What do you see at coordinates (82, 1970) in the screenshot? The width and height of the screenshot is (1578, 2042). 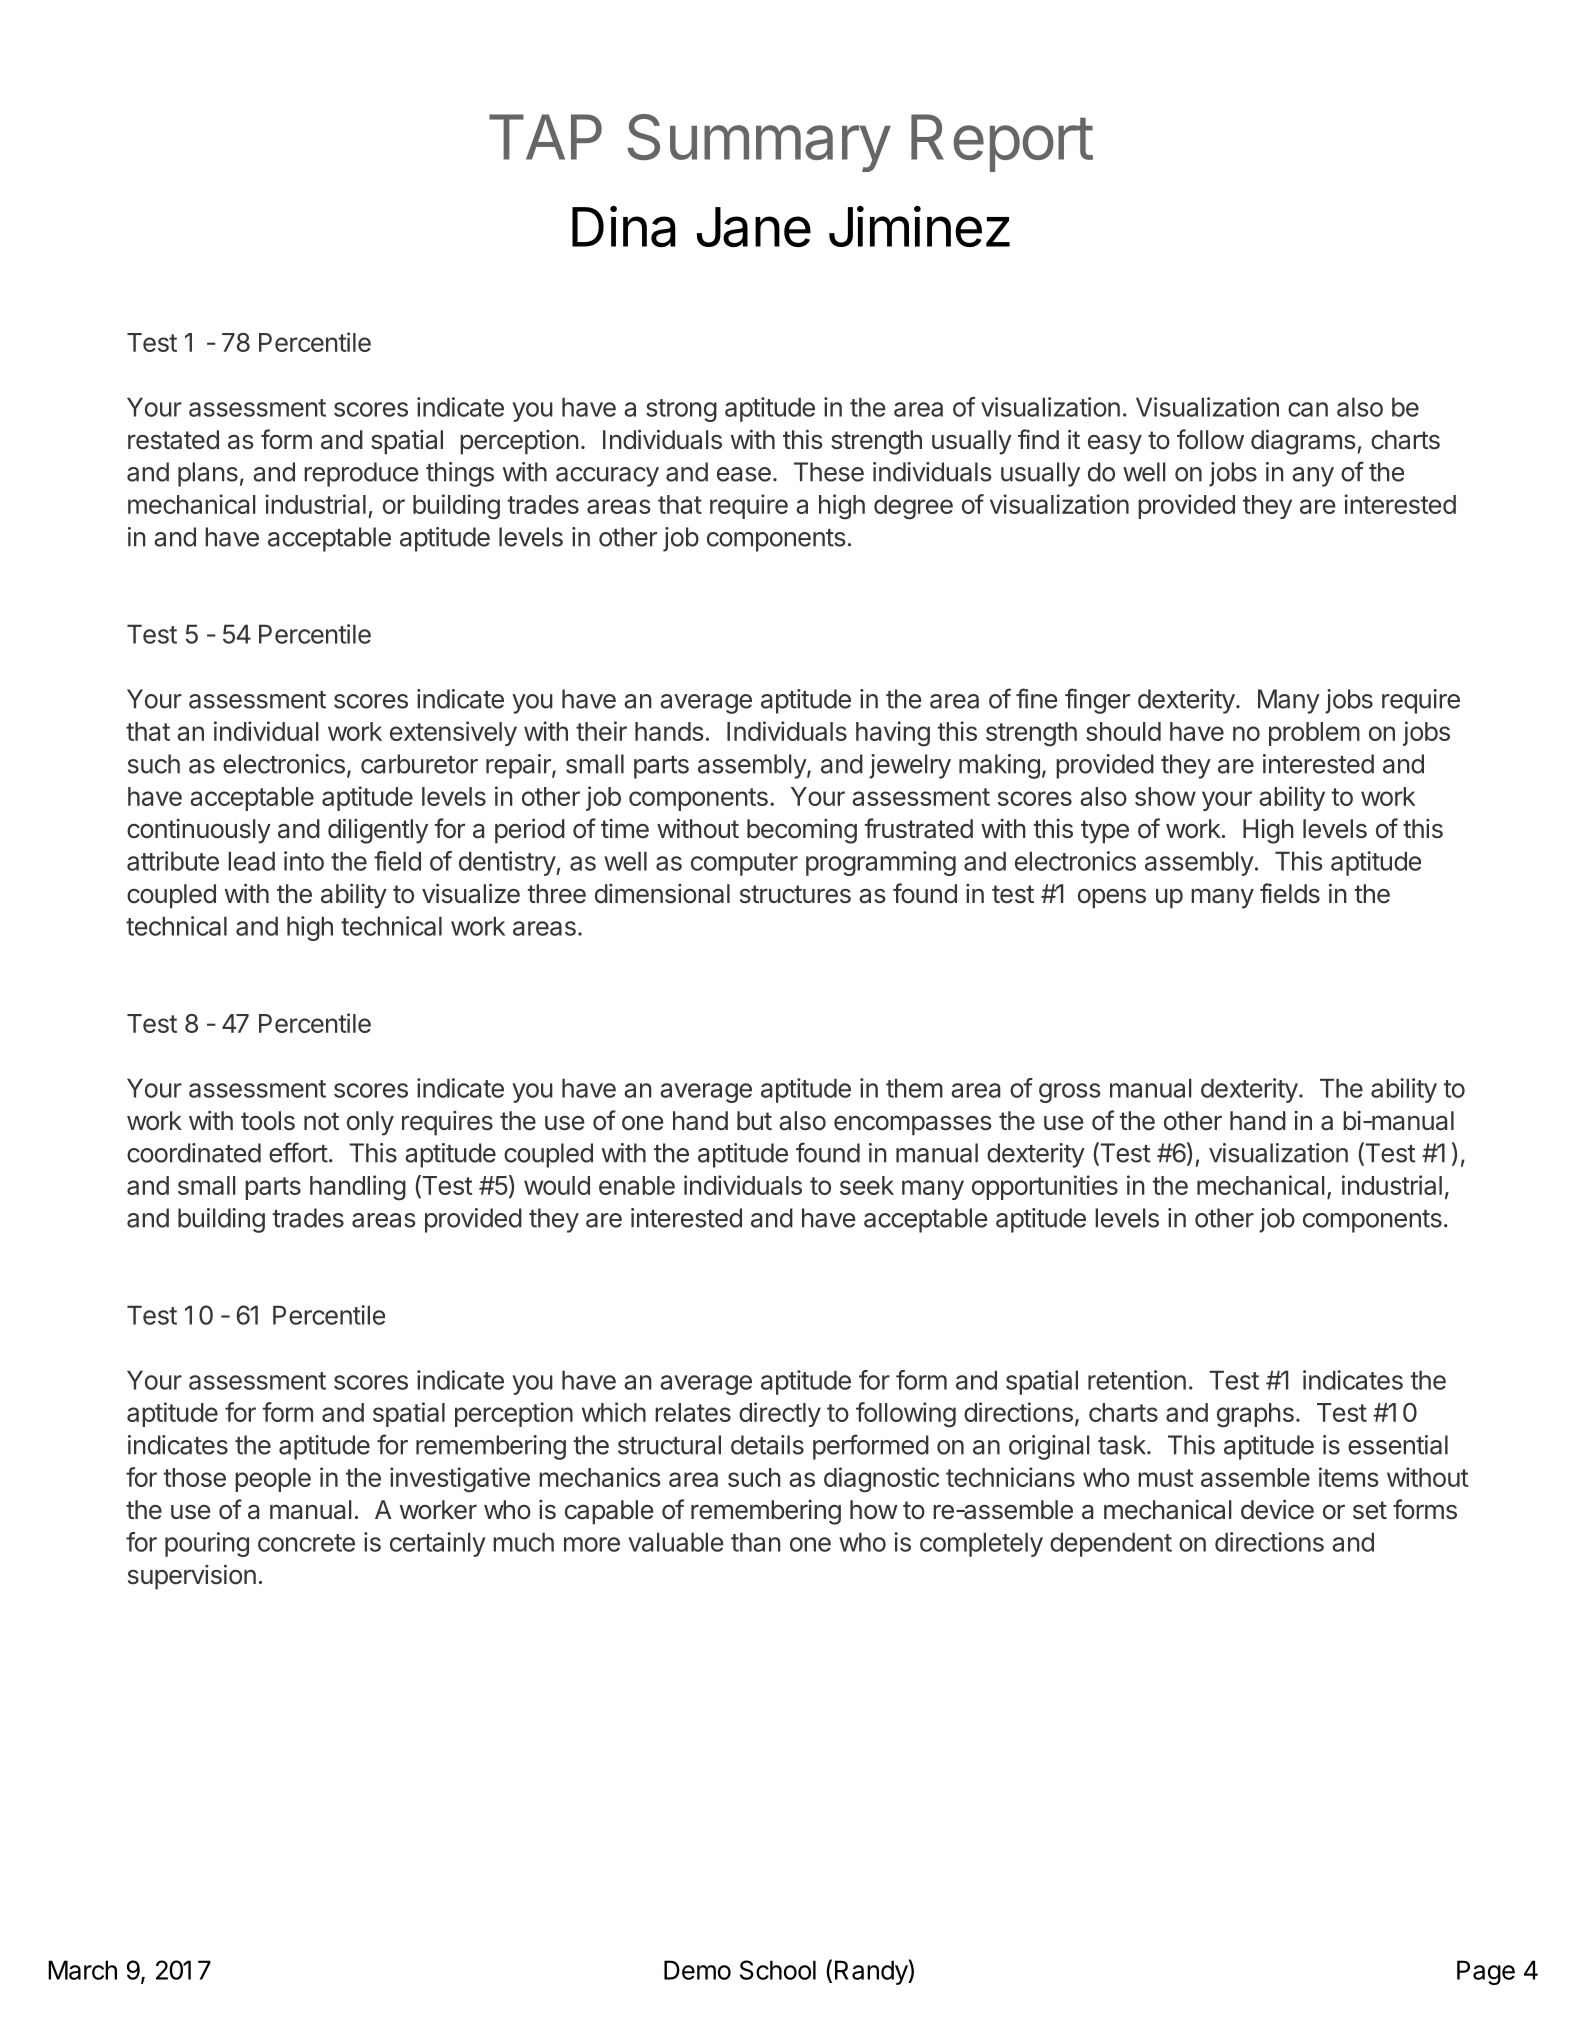 I see `March` at bounding box center [82, 1970].
